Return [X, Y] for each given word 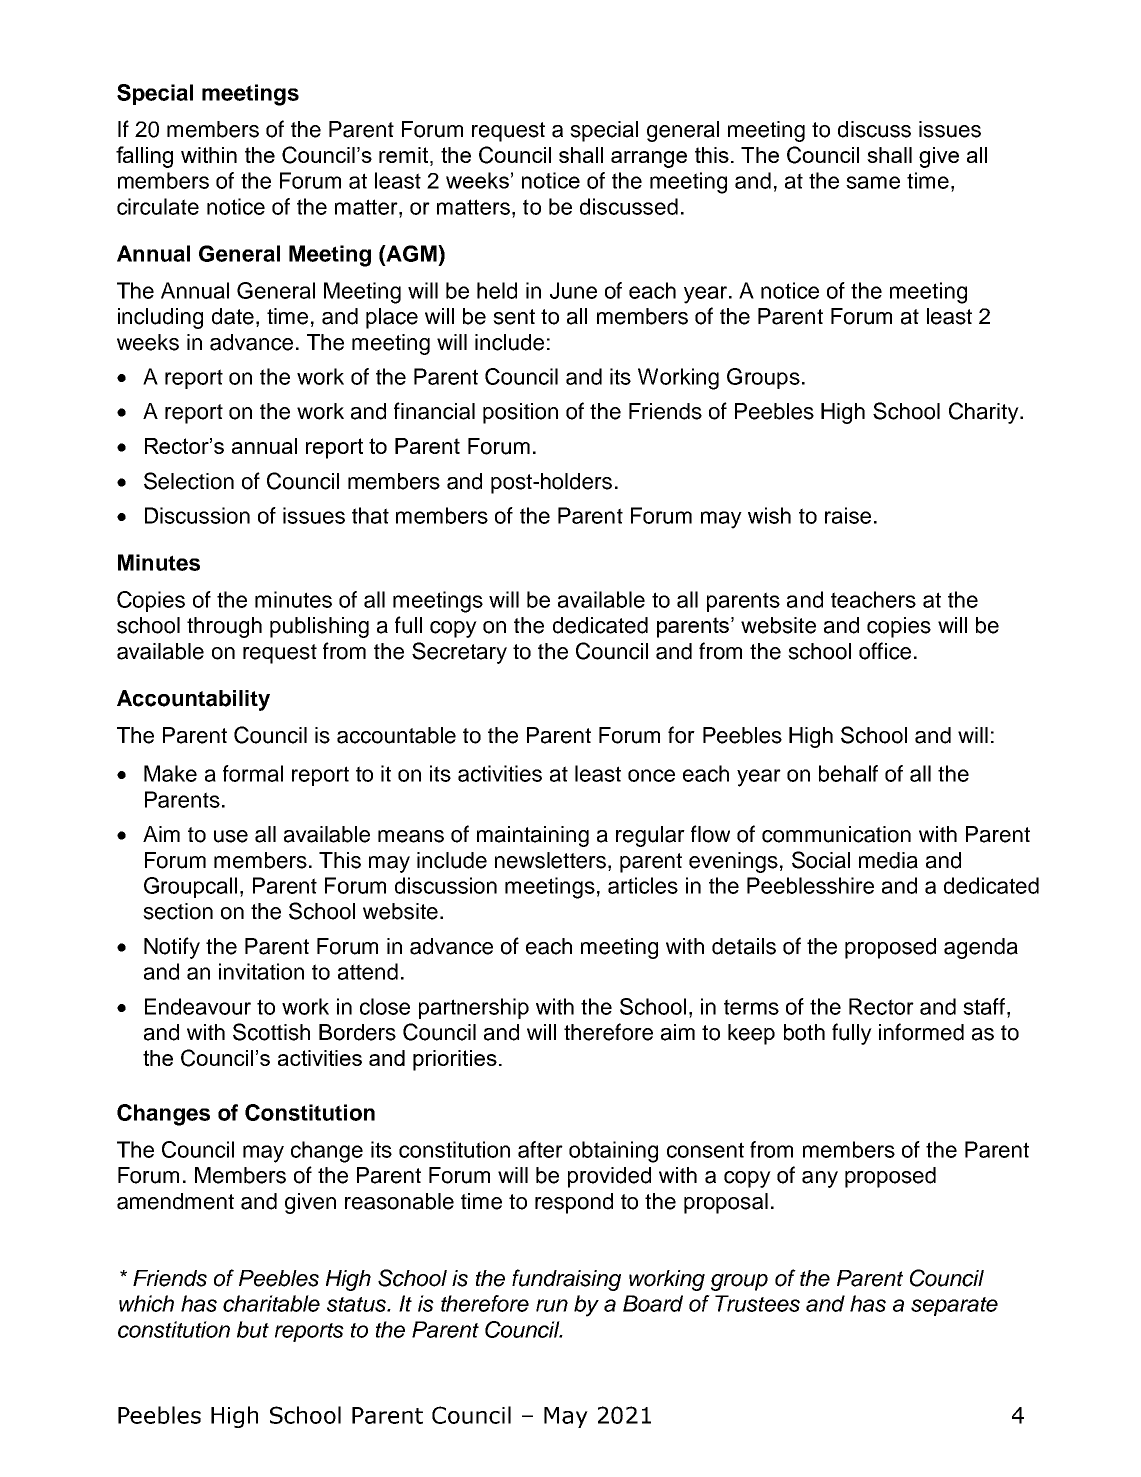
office [885, 651]
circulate [158, 206]
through [224, 627]
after [540, 1149]
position [520, 413]
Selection [189, 481]
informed [921, 1032]
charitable [271, 1303]
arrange [649, 159]
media [888, 860]
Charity [985, 413]
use [231, 836]
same [873, 182]
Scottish [271, 1032]
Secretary [459, 653]
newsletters [550, 860]
